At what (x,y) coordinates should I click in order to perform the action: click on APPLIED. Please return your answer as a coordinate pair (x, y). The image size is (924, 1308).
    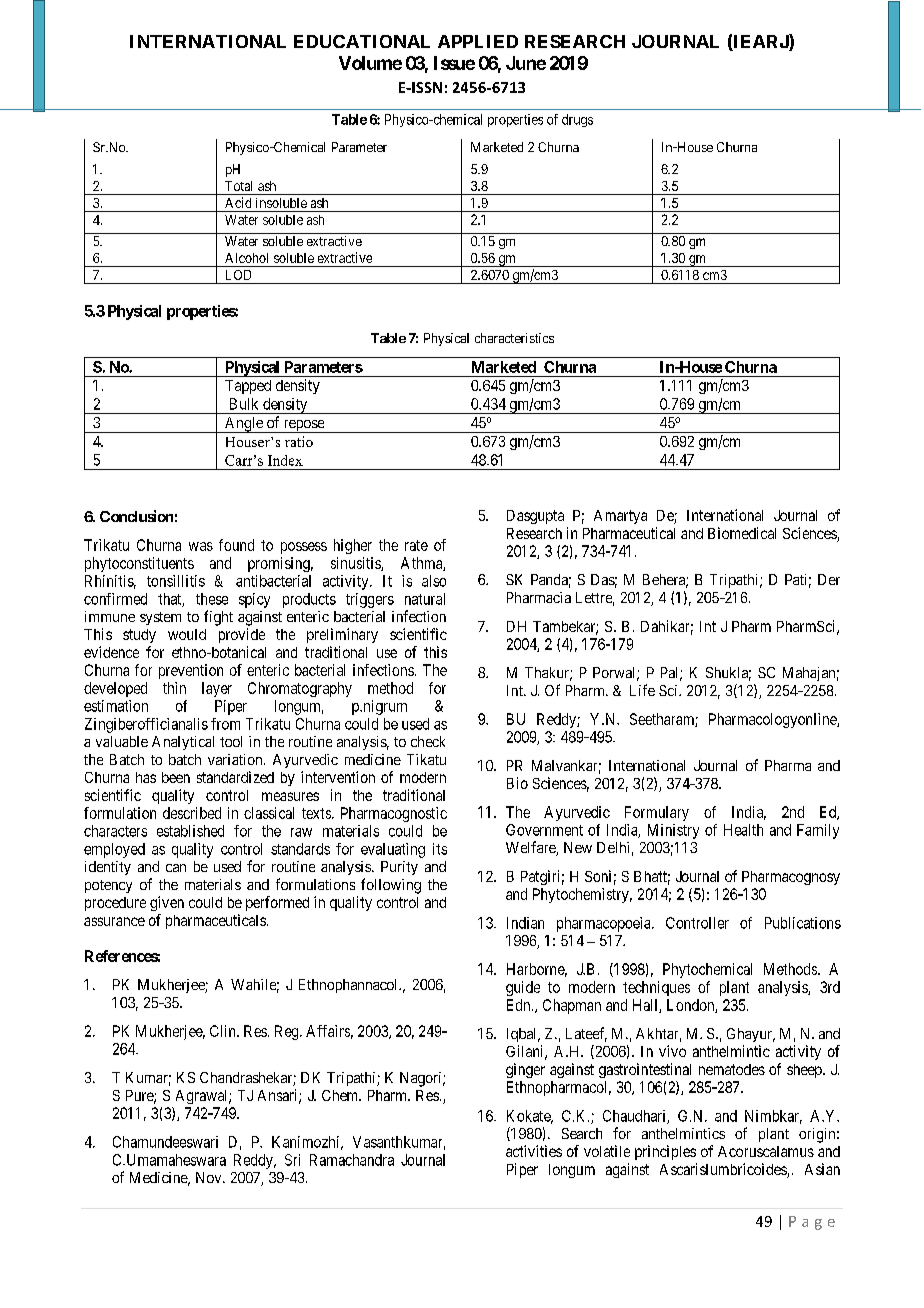
    Looking at the image, I should click on (478, 41).
